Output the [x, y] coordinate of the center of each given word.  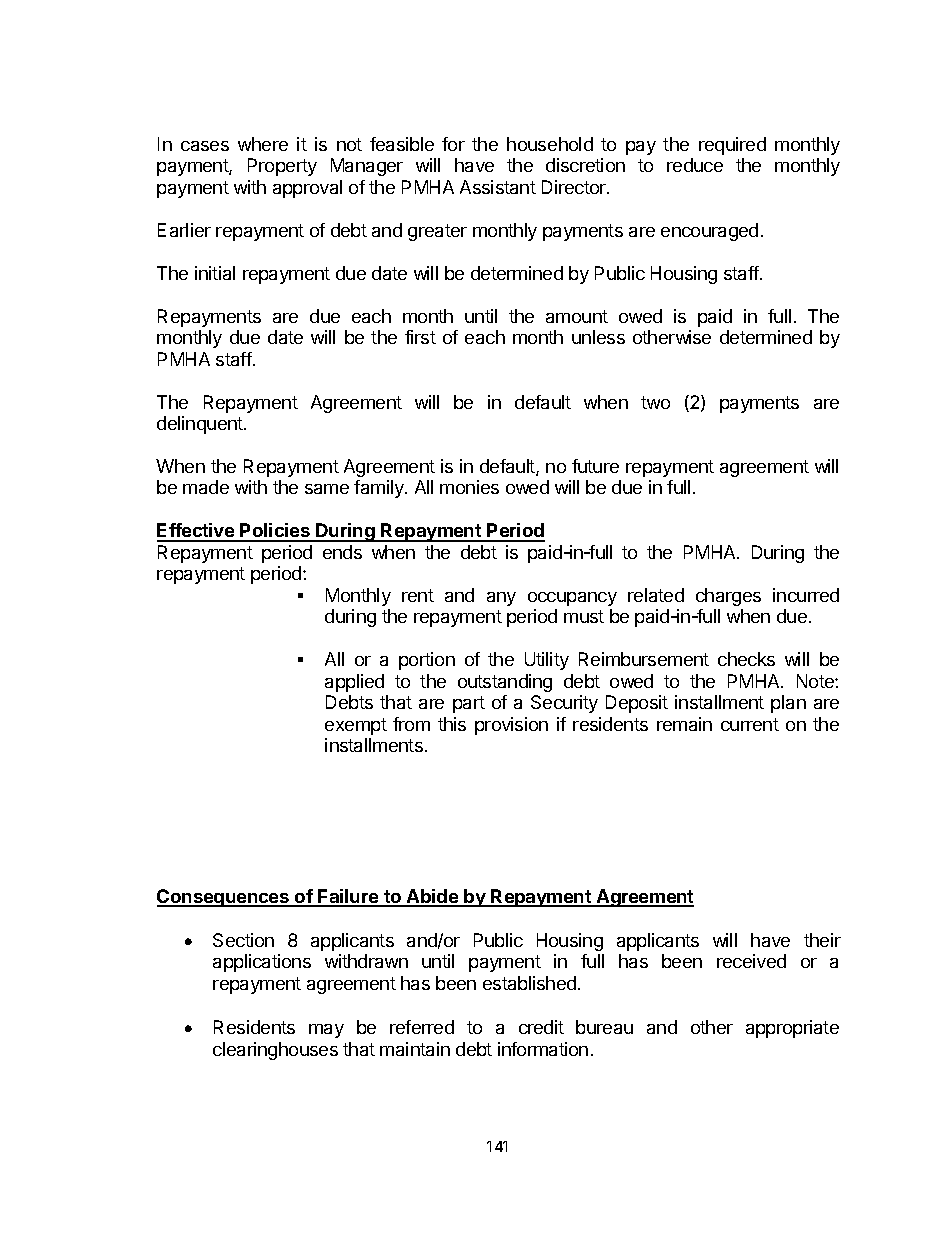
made [206, 487]
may [326, 1031]
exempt [356, 726]
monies [469, 487]
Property [282, 167]
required [732, 146]
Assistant [498, 187]
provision [511, 726]
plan [788, 704]
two [655, 402]
